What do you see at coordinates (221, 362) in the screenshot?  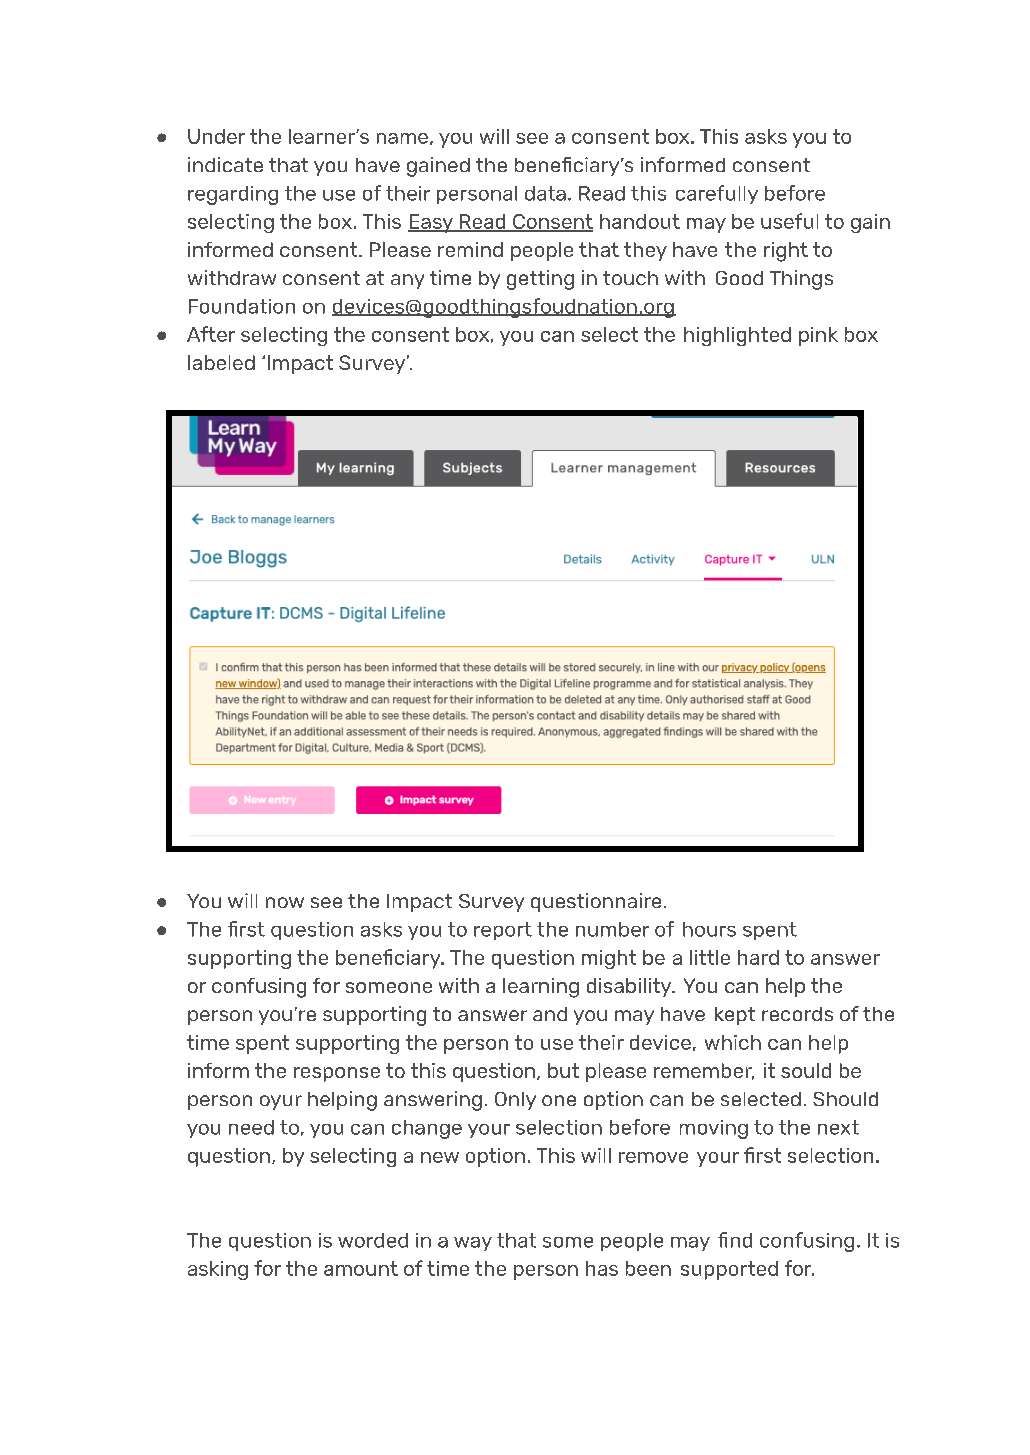 I see `labeled` at bounding box center [221, 362].
